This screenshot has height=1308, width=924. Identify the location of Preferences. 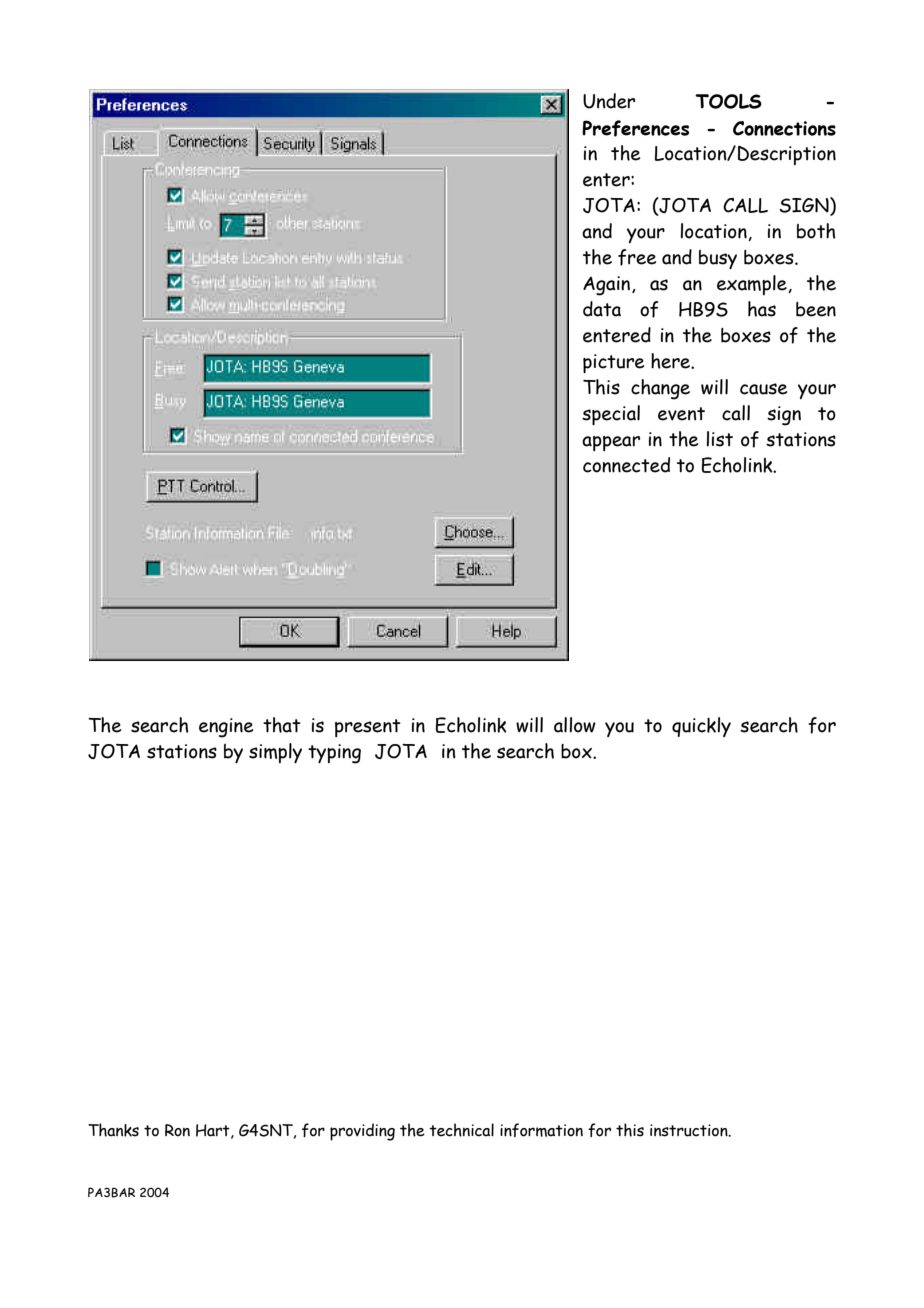
(635, 128).
